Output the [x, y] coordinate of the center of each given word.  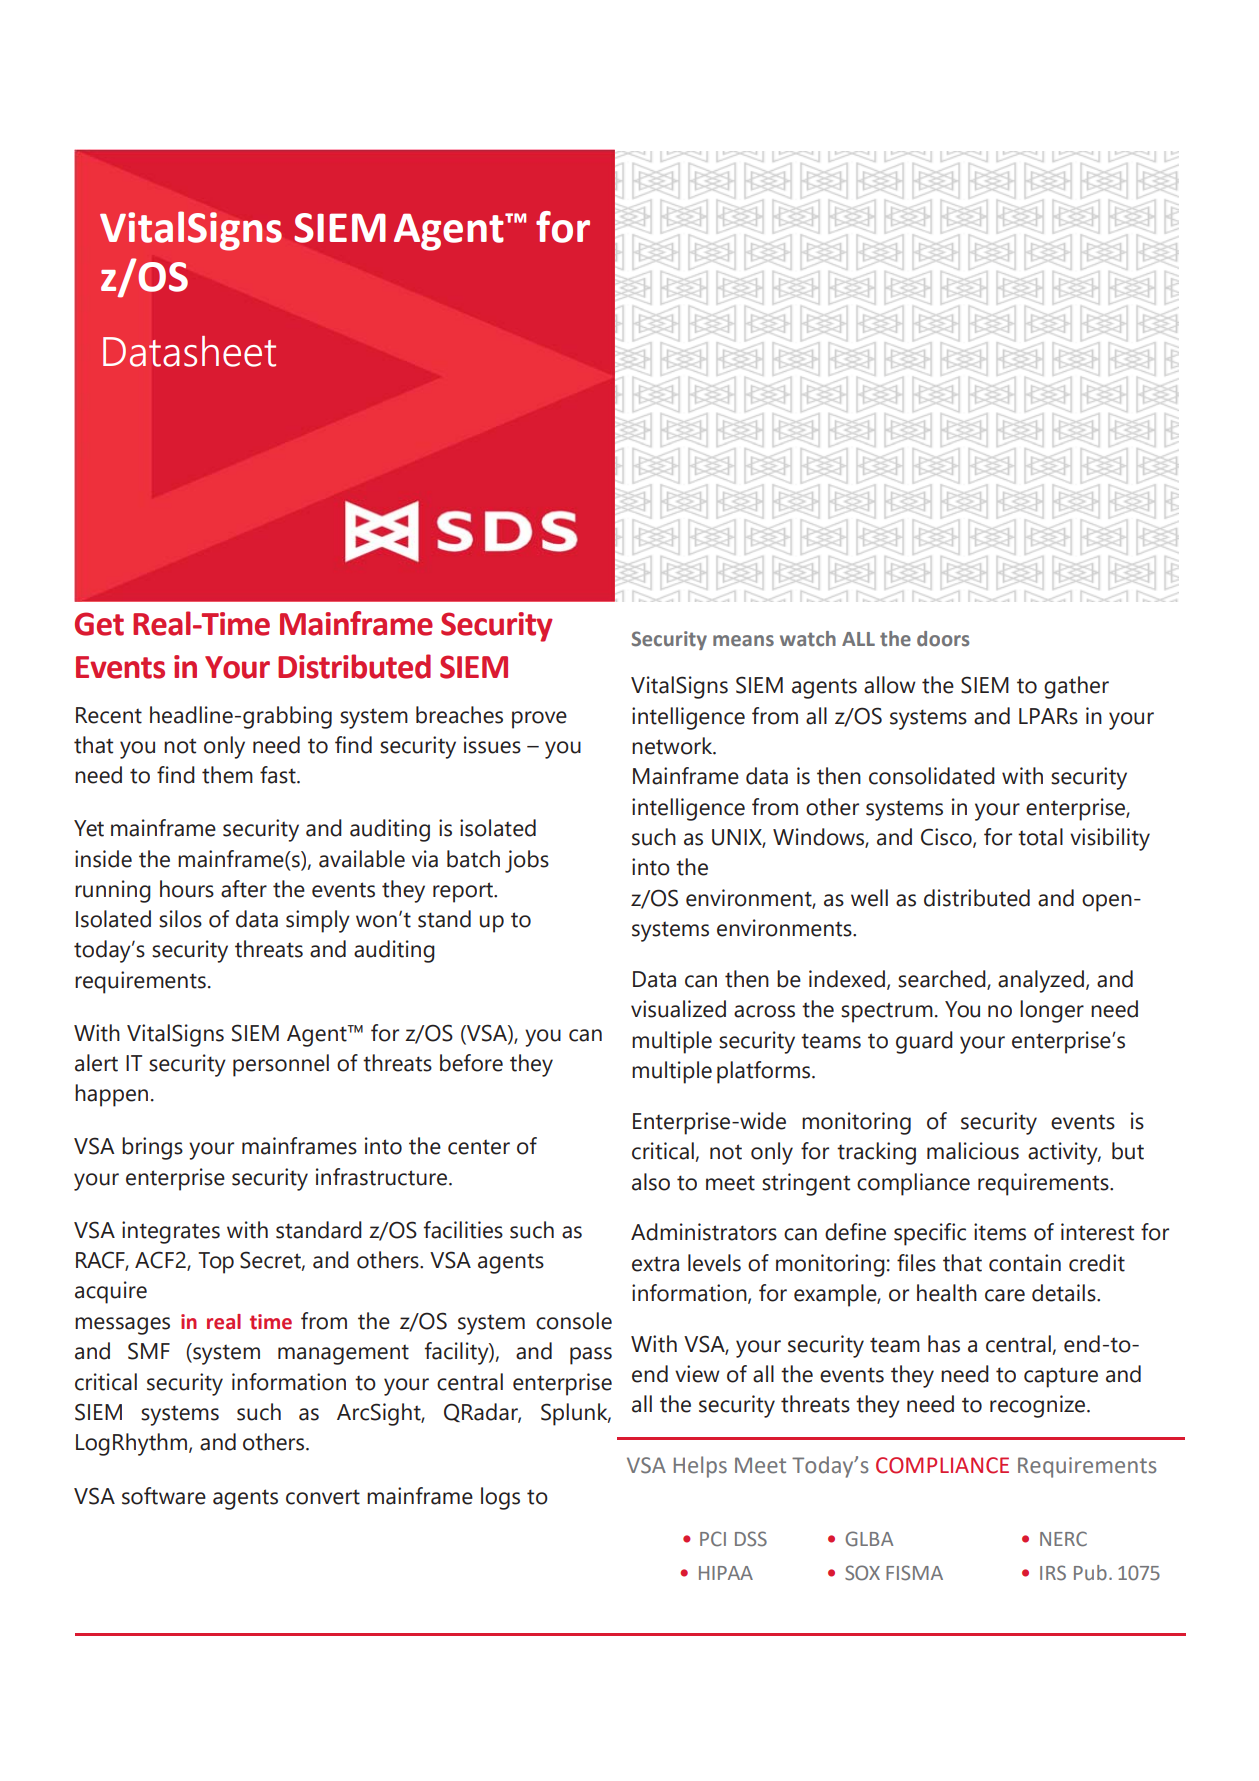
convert [323, 1497]
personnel [281, 1065]
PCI [713, 1539]
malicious [973, 1151]
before [471, 1063]
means [743, 641]
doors [943, 639]
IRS [1053, 1573]
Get [99, 624]
